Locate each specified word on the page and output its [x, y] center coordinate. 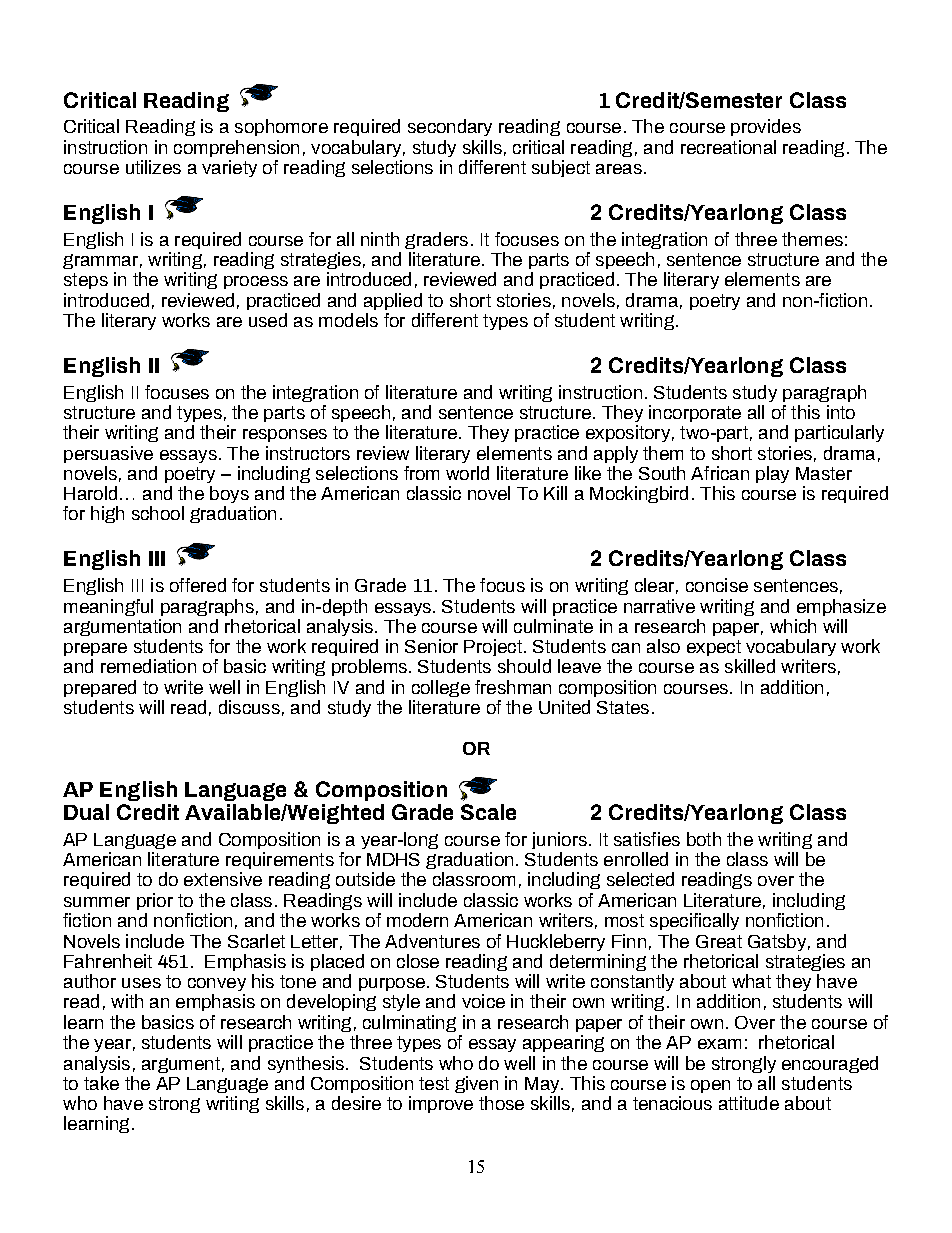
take [101, 1083]
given [476, 1084]
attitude [749, 1103]
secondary [450, 127]
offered [198, 585]
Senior [431, 646]
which [793, 626]
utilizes [153, 167]
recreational [728, 147]
